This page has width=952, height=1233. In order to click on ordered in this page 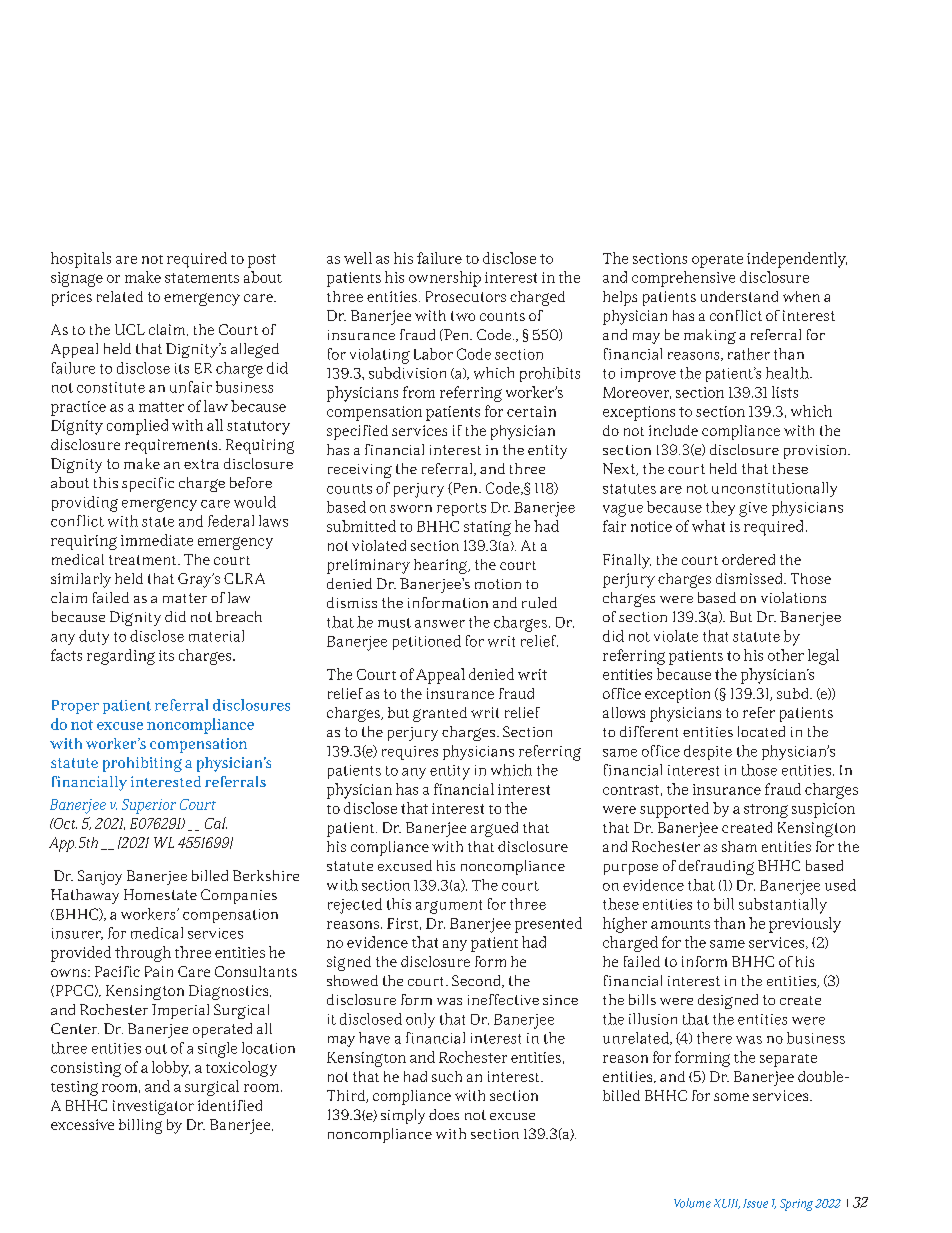, I will do `click(748, 559)`.
